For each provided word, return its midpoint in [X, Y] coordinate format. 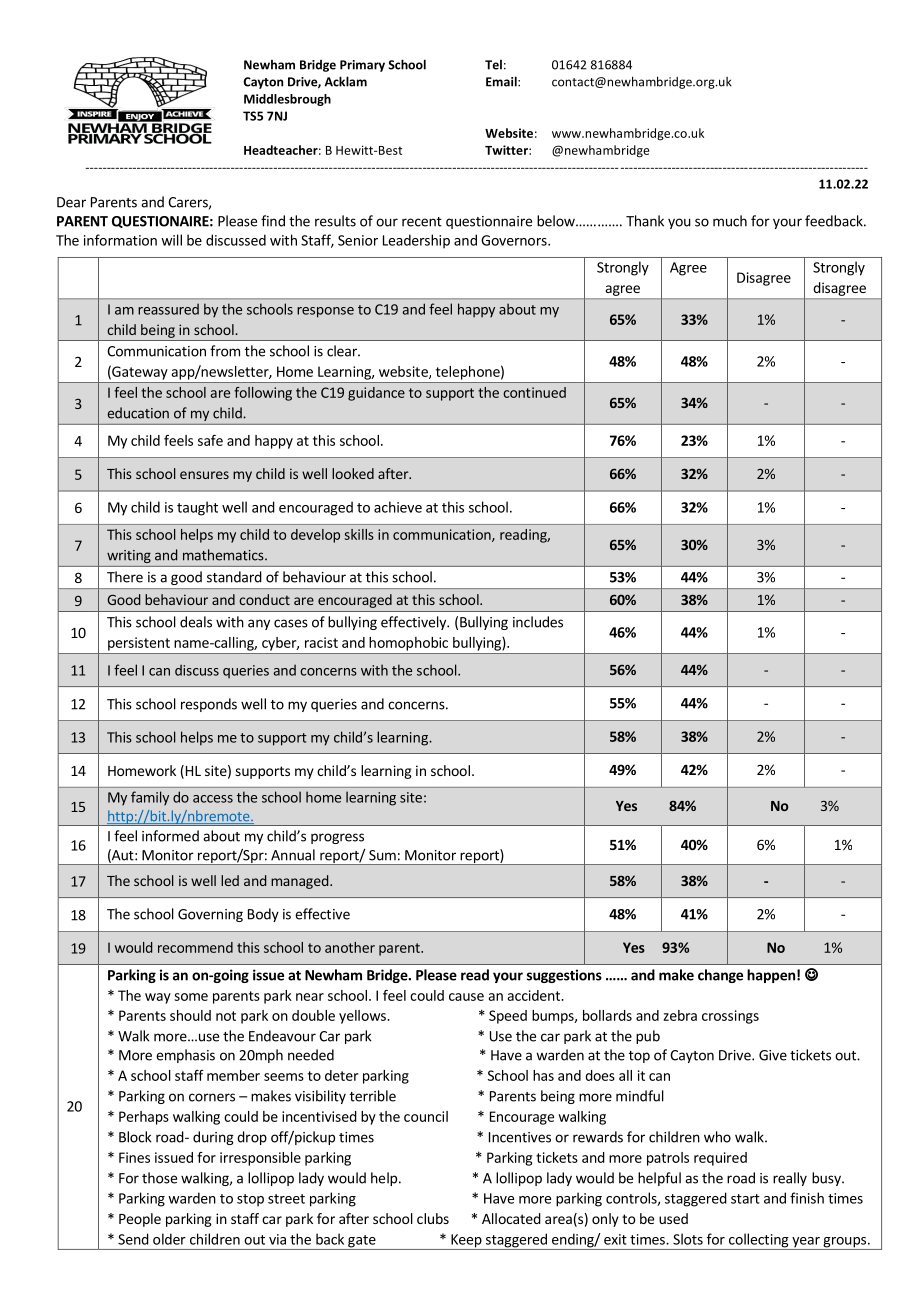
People [140, 1220]
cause [466, 997]
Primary [362, 66]
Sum [382, 855]
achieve [398, 507]
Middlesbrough [287, 100]
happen [771, 976]
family [150, 798]
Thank [645, 221]
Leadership [416, 241]
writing [129, 556]
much [730, 221]
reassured [168, 309]
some [191, 997]
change [720, 976]
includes [538, 622]
